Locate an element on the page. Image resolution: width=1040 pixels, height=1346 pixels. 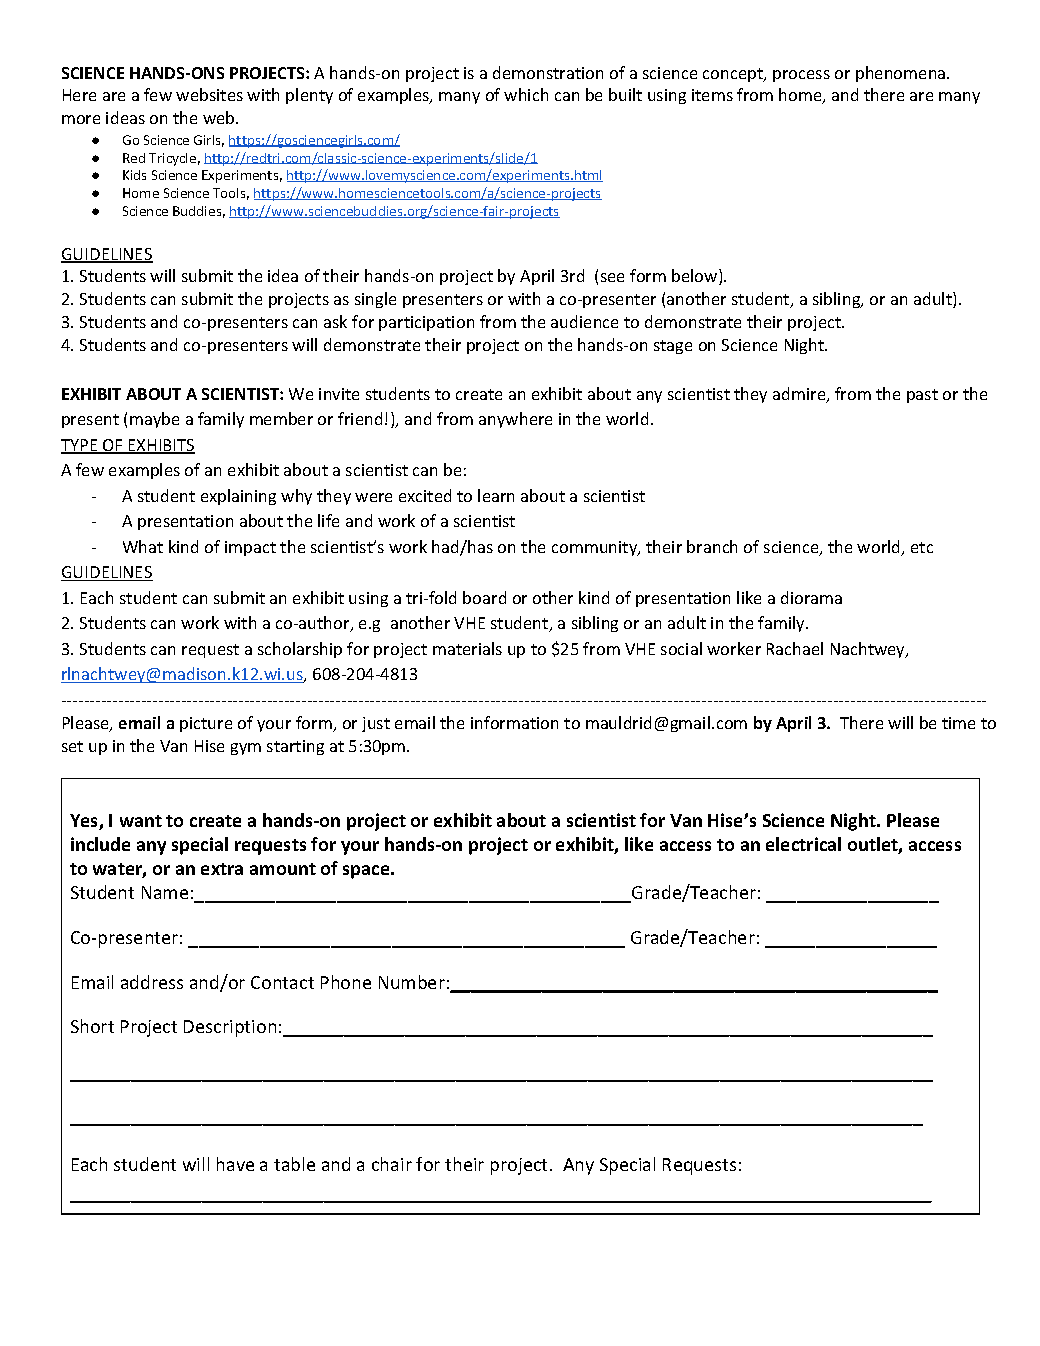
admire is located at coordinates (800, 395).
